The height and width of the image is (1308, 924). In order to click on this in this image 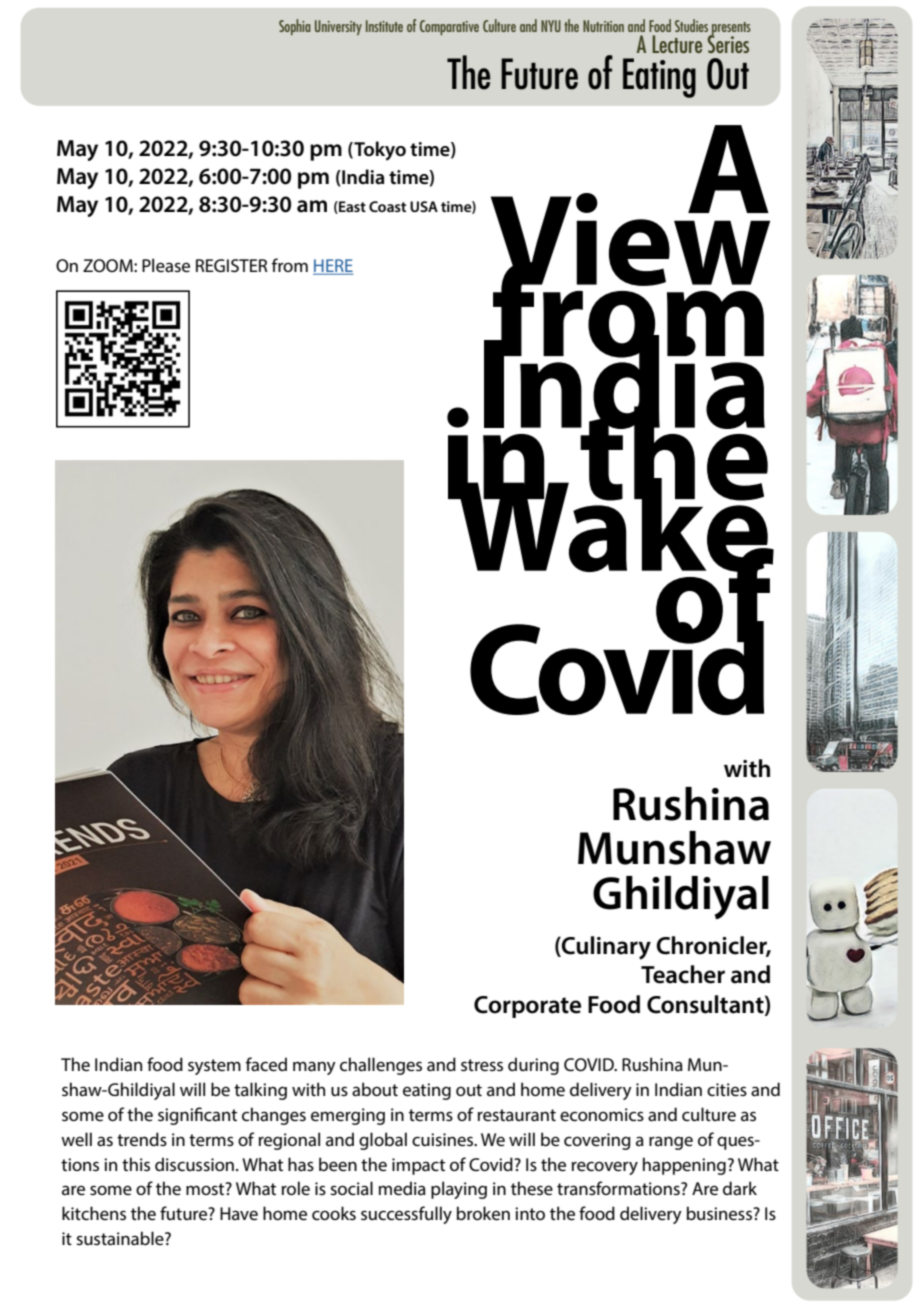, I will do `click(136, 1164)`.
